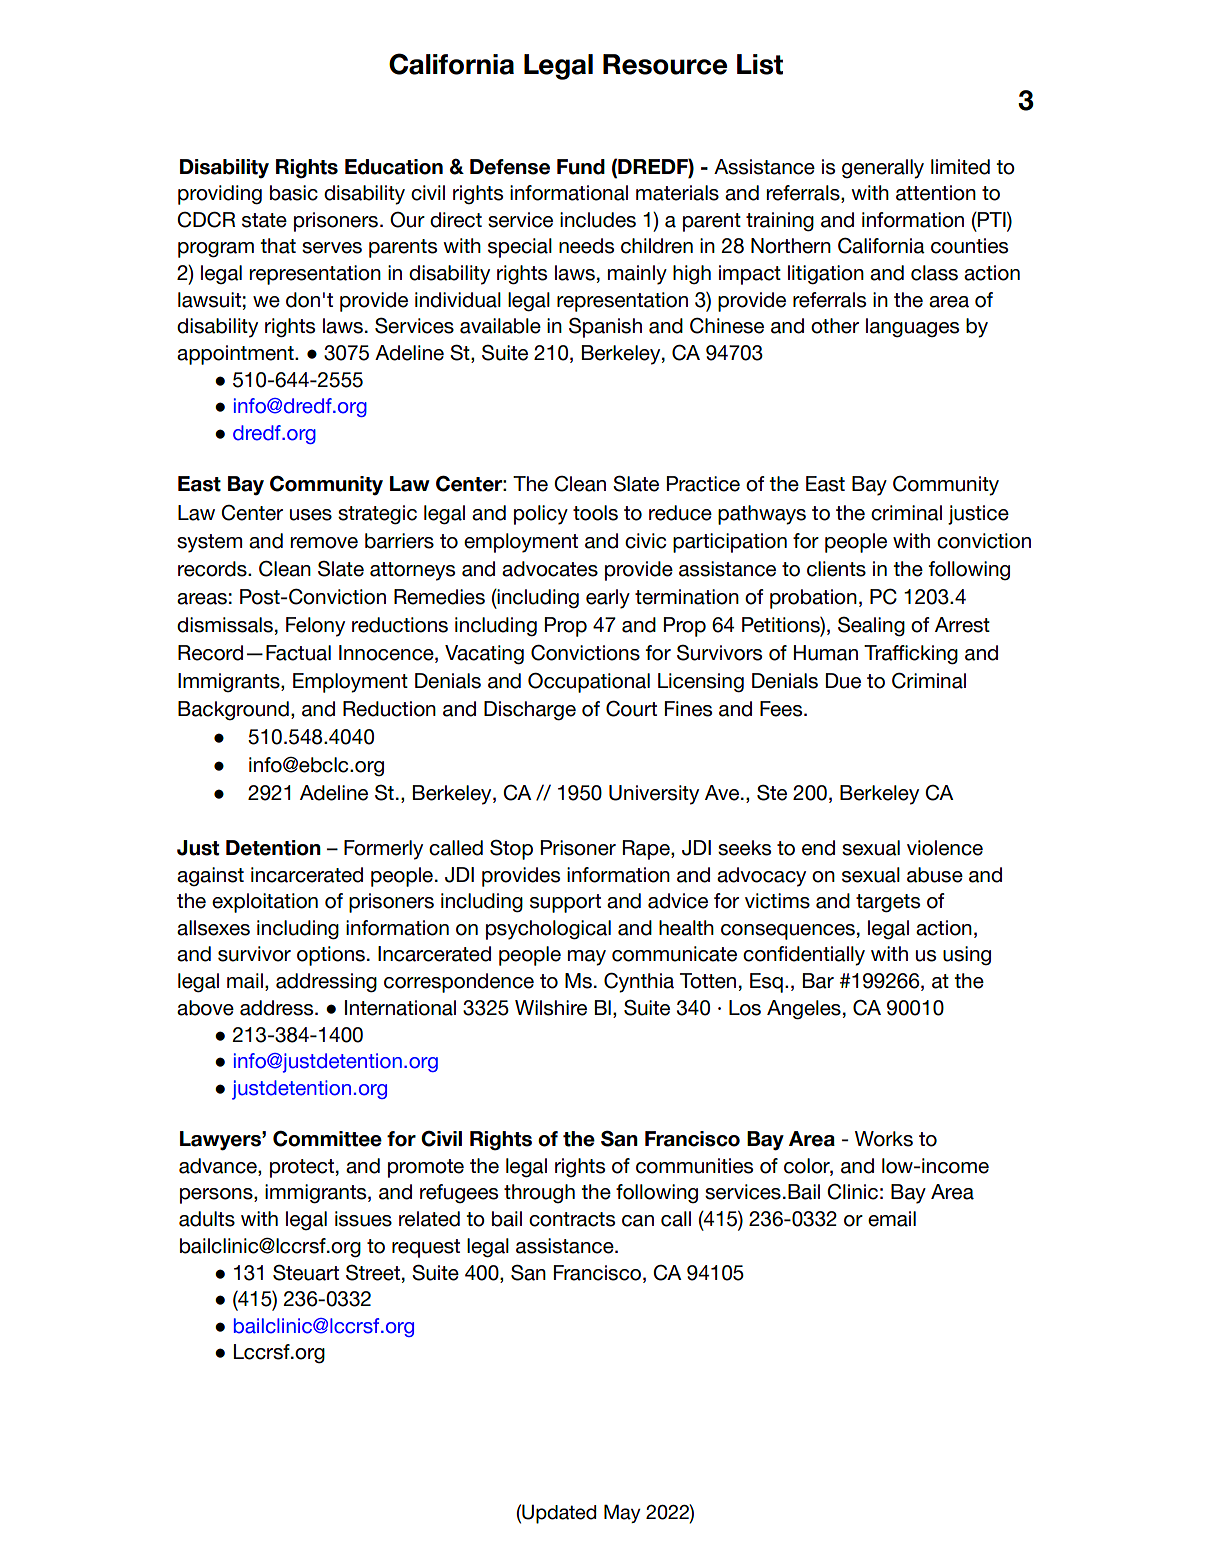 The height and width of the screenshot is (1561, 1207). I want to click on targets, so click(888, 903).
